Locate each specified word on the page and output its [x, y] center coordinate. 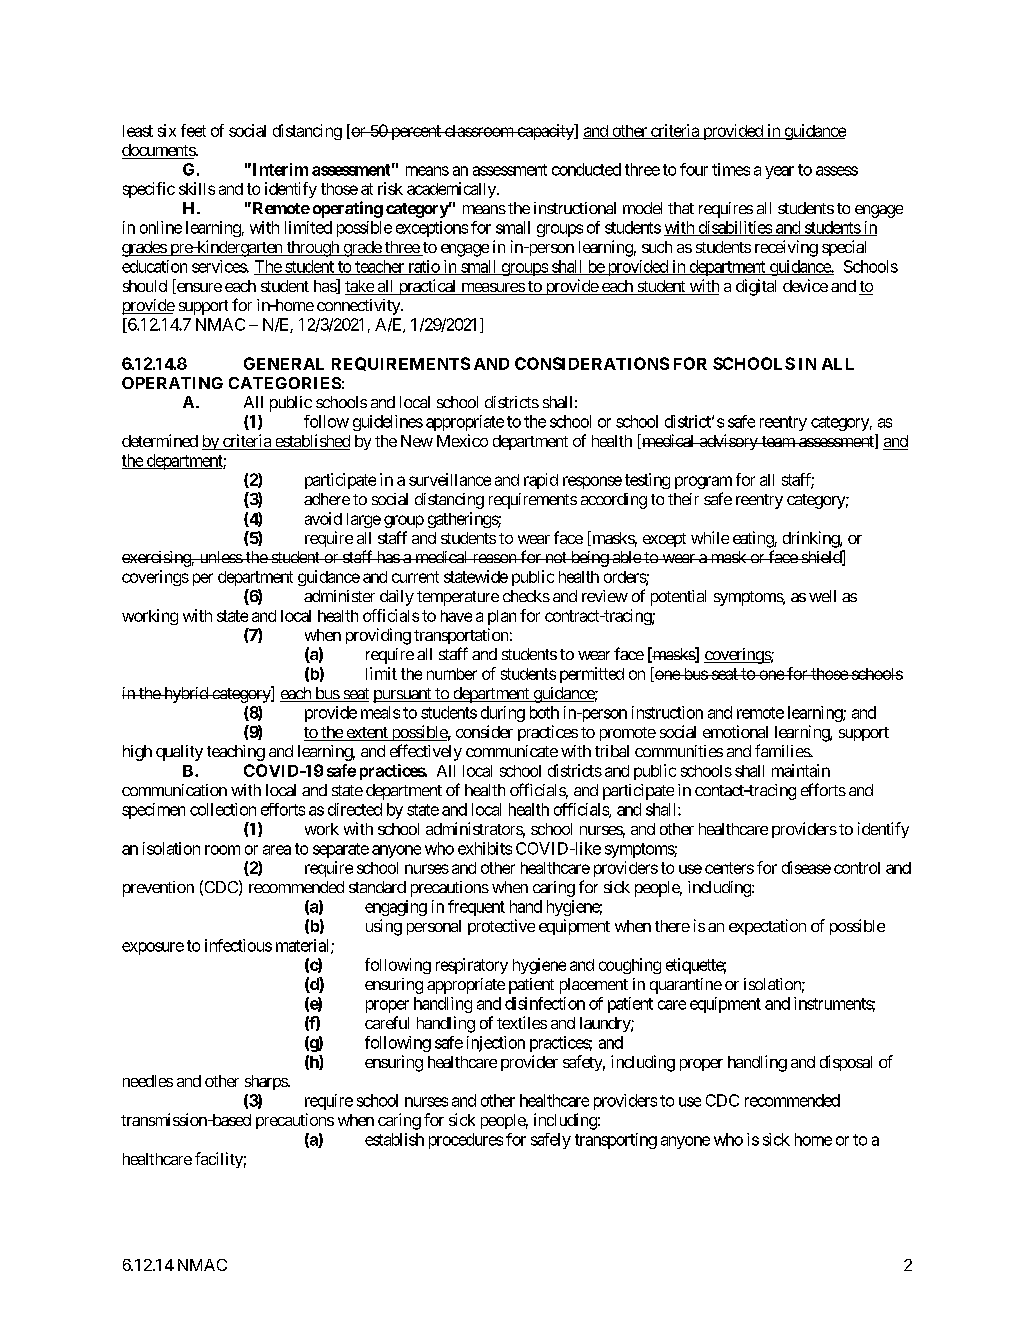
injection [496, 1044]
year [779, 172]
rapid [541, 481]
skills [197, 188]
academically [452, 190]
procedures [466, 1141]
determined [160, 440]
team [778, 441]
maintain [801, 770]
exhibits [485, 848]
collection [223, 809]
